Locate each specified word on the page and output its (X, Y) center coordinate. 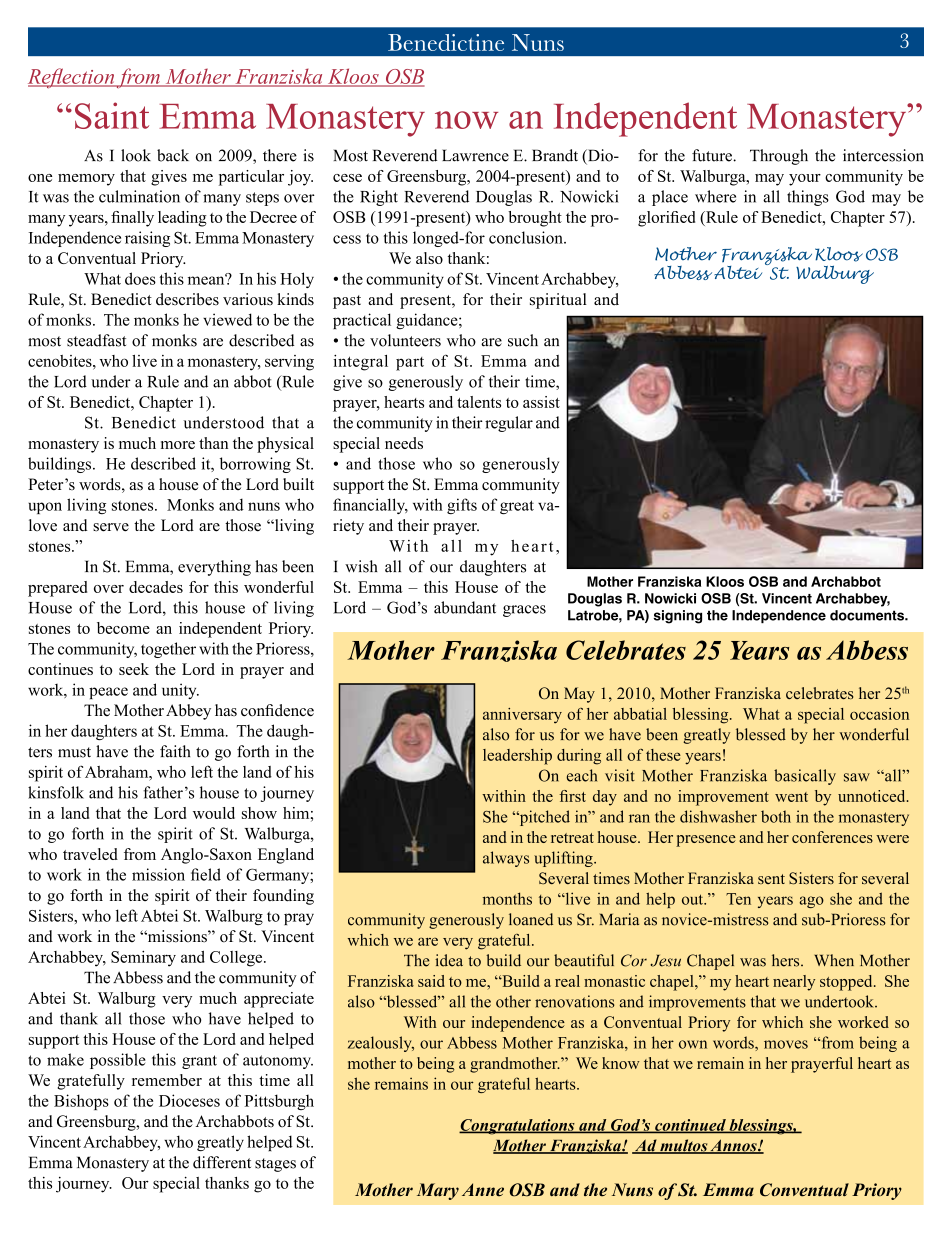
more (178, 445)
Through (779, 157)
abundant (465, 607)
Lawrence (475, 155)
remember (167, 1080)
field (206, 874)
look (136, 155)
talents (479, 402)
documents (868, 615)
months (507, 898)
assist (541, 402)
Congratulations (518, 1127)
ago (811, 902)
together (168, 650)
